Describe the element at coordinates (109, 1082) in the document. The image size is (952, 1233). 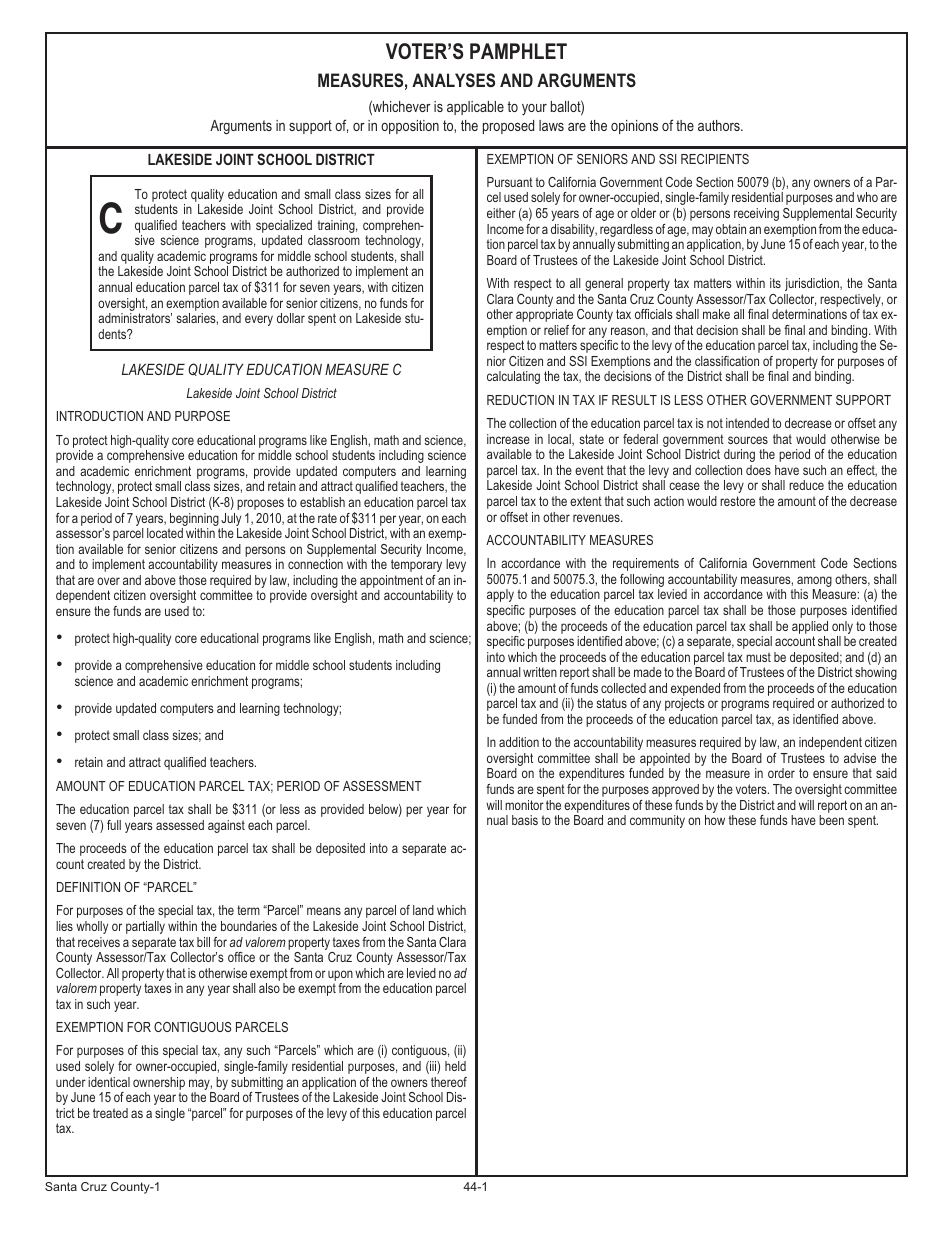
I see `identical` at that location.
